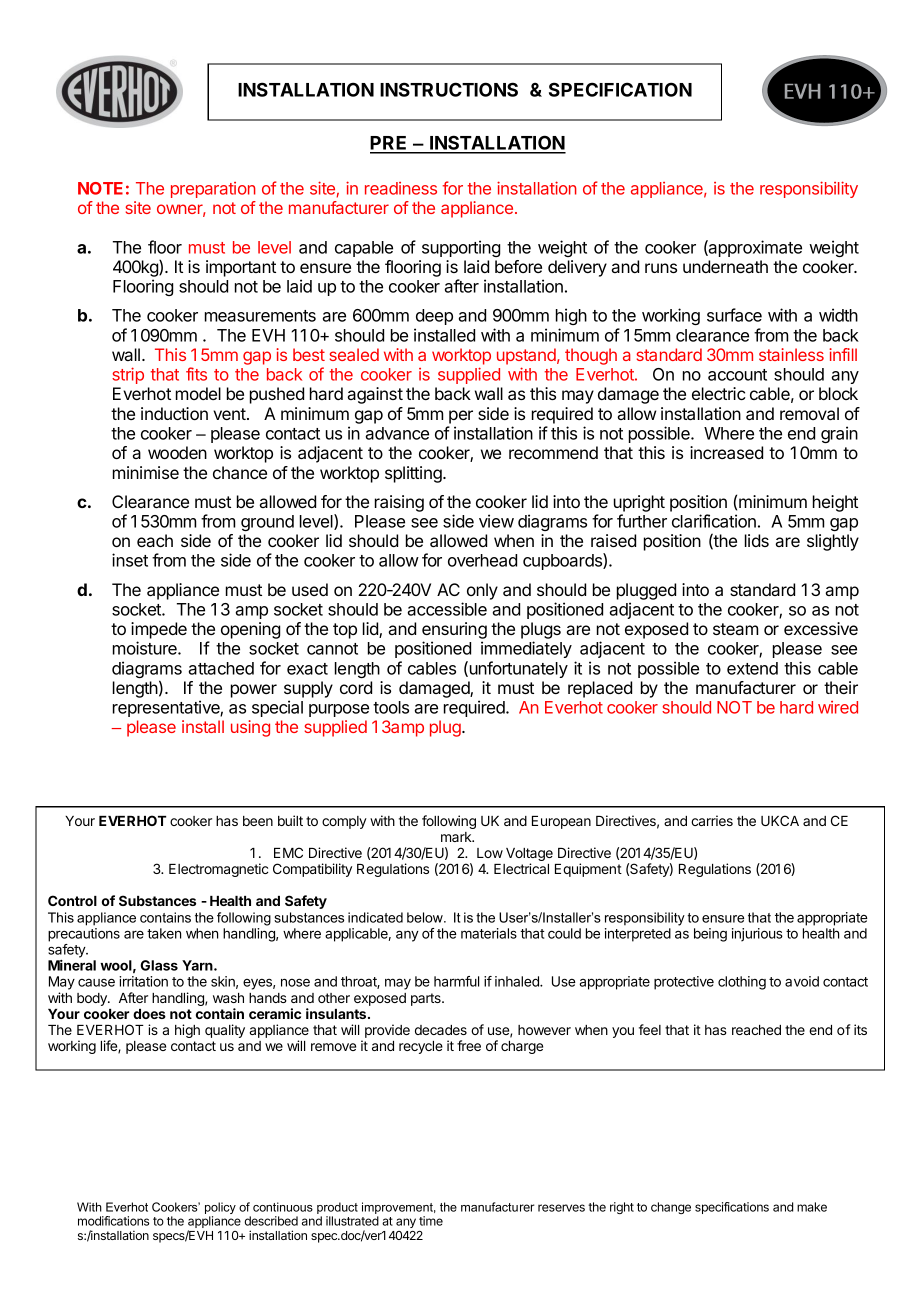 The image size is (924, 1308). Describe the element at coordinates (457, 837) in the screenshot. I see `mark` at that location.
